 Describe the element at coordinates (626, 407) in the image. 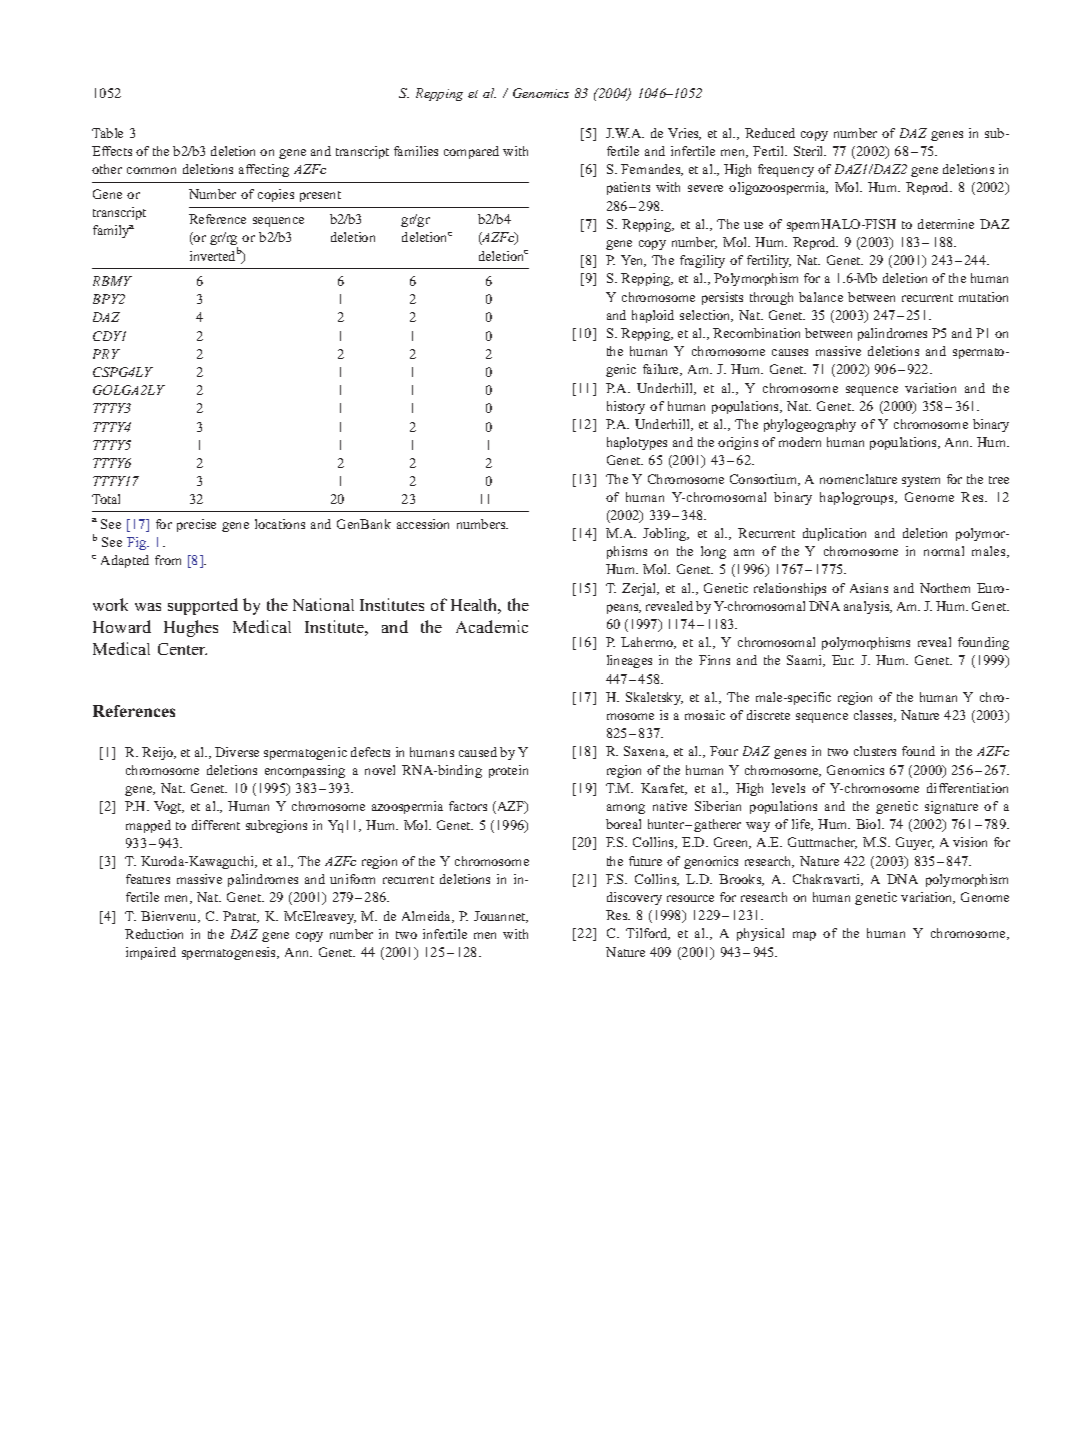

I see `history` at that location.
